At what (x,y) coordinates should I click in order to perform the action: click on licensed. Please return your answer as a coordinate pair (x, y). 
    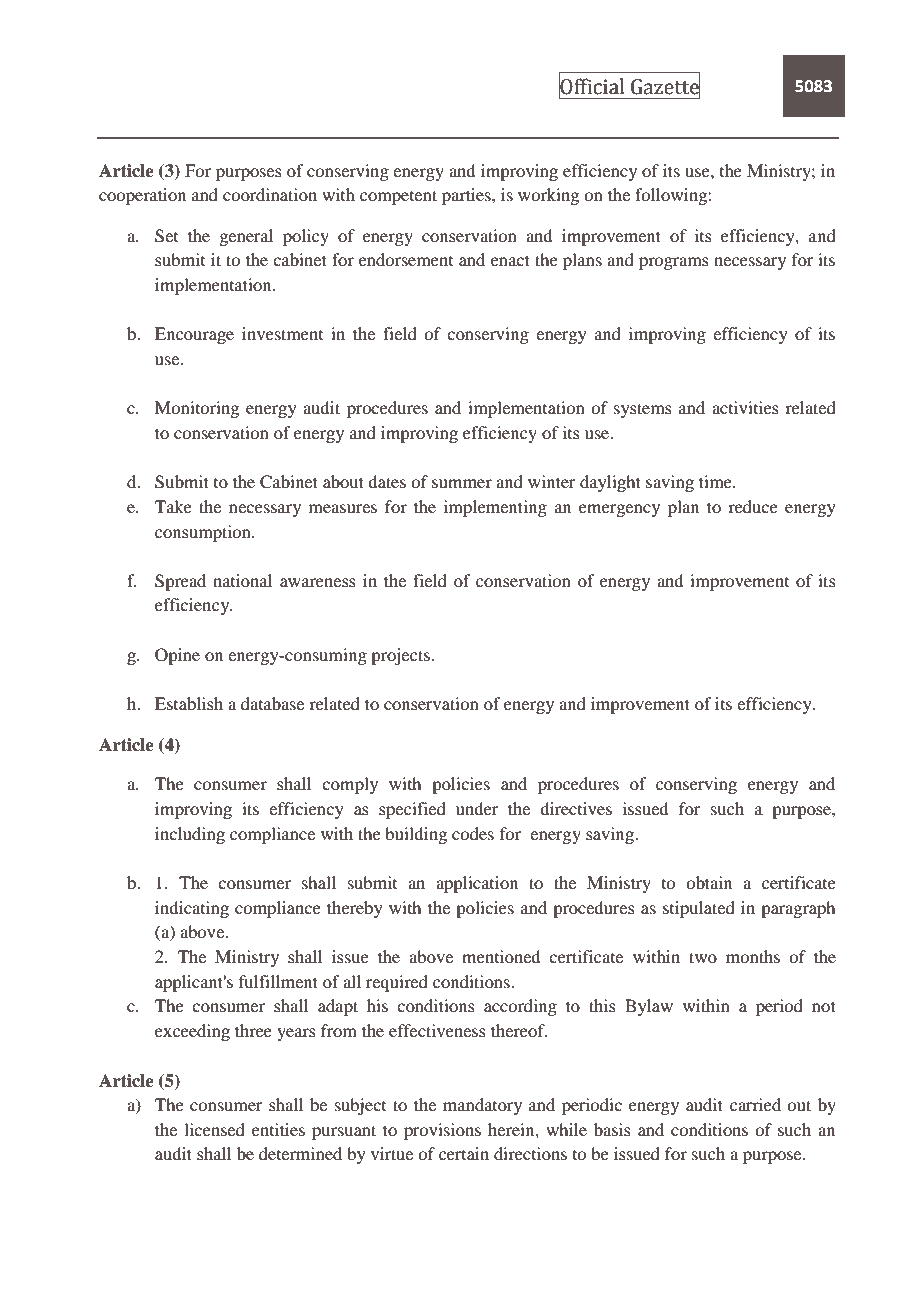
    Looking at the image, I should click on (214, 1129).
